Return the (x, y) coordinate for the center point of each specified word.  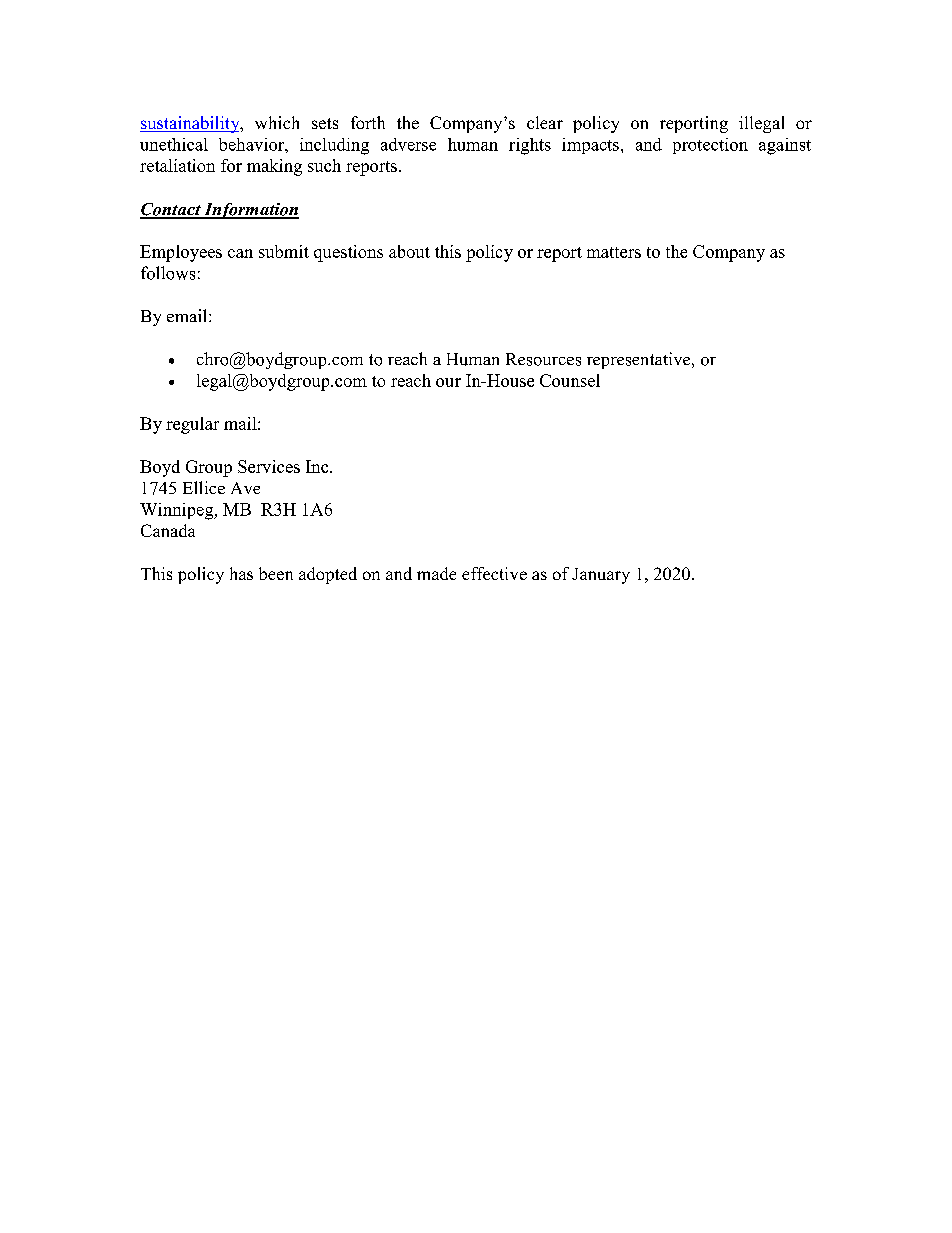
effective (494, 573)
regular (192, 425)
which (277, 122)
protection (710, 146)
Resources (543, 359)
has (241, 573)
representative (640, 360)
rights (530, 146)
